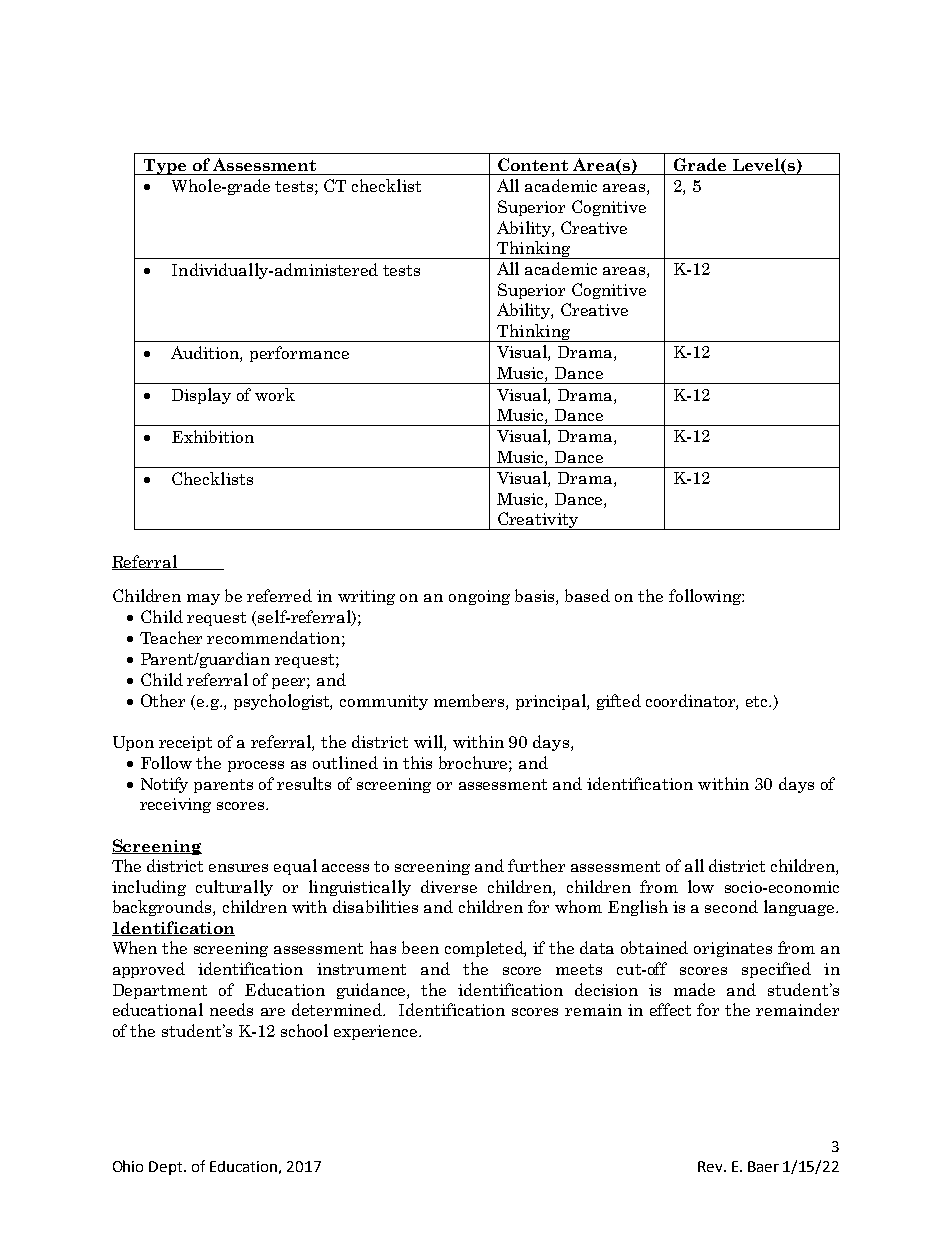  I want to click on Content, so click(533, 164).
